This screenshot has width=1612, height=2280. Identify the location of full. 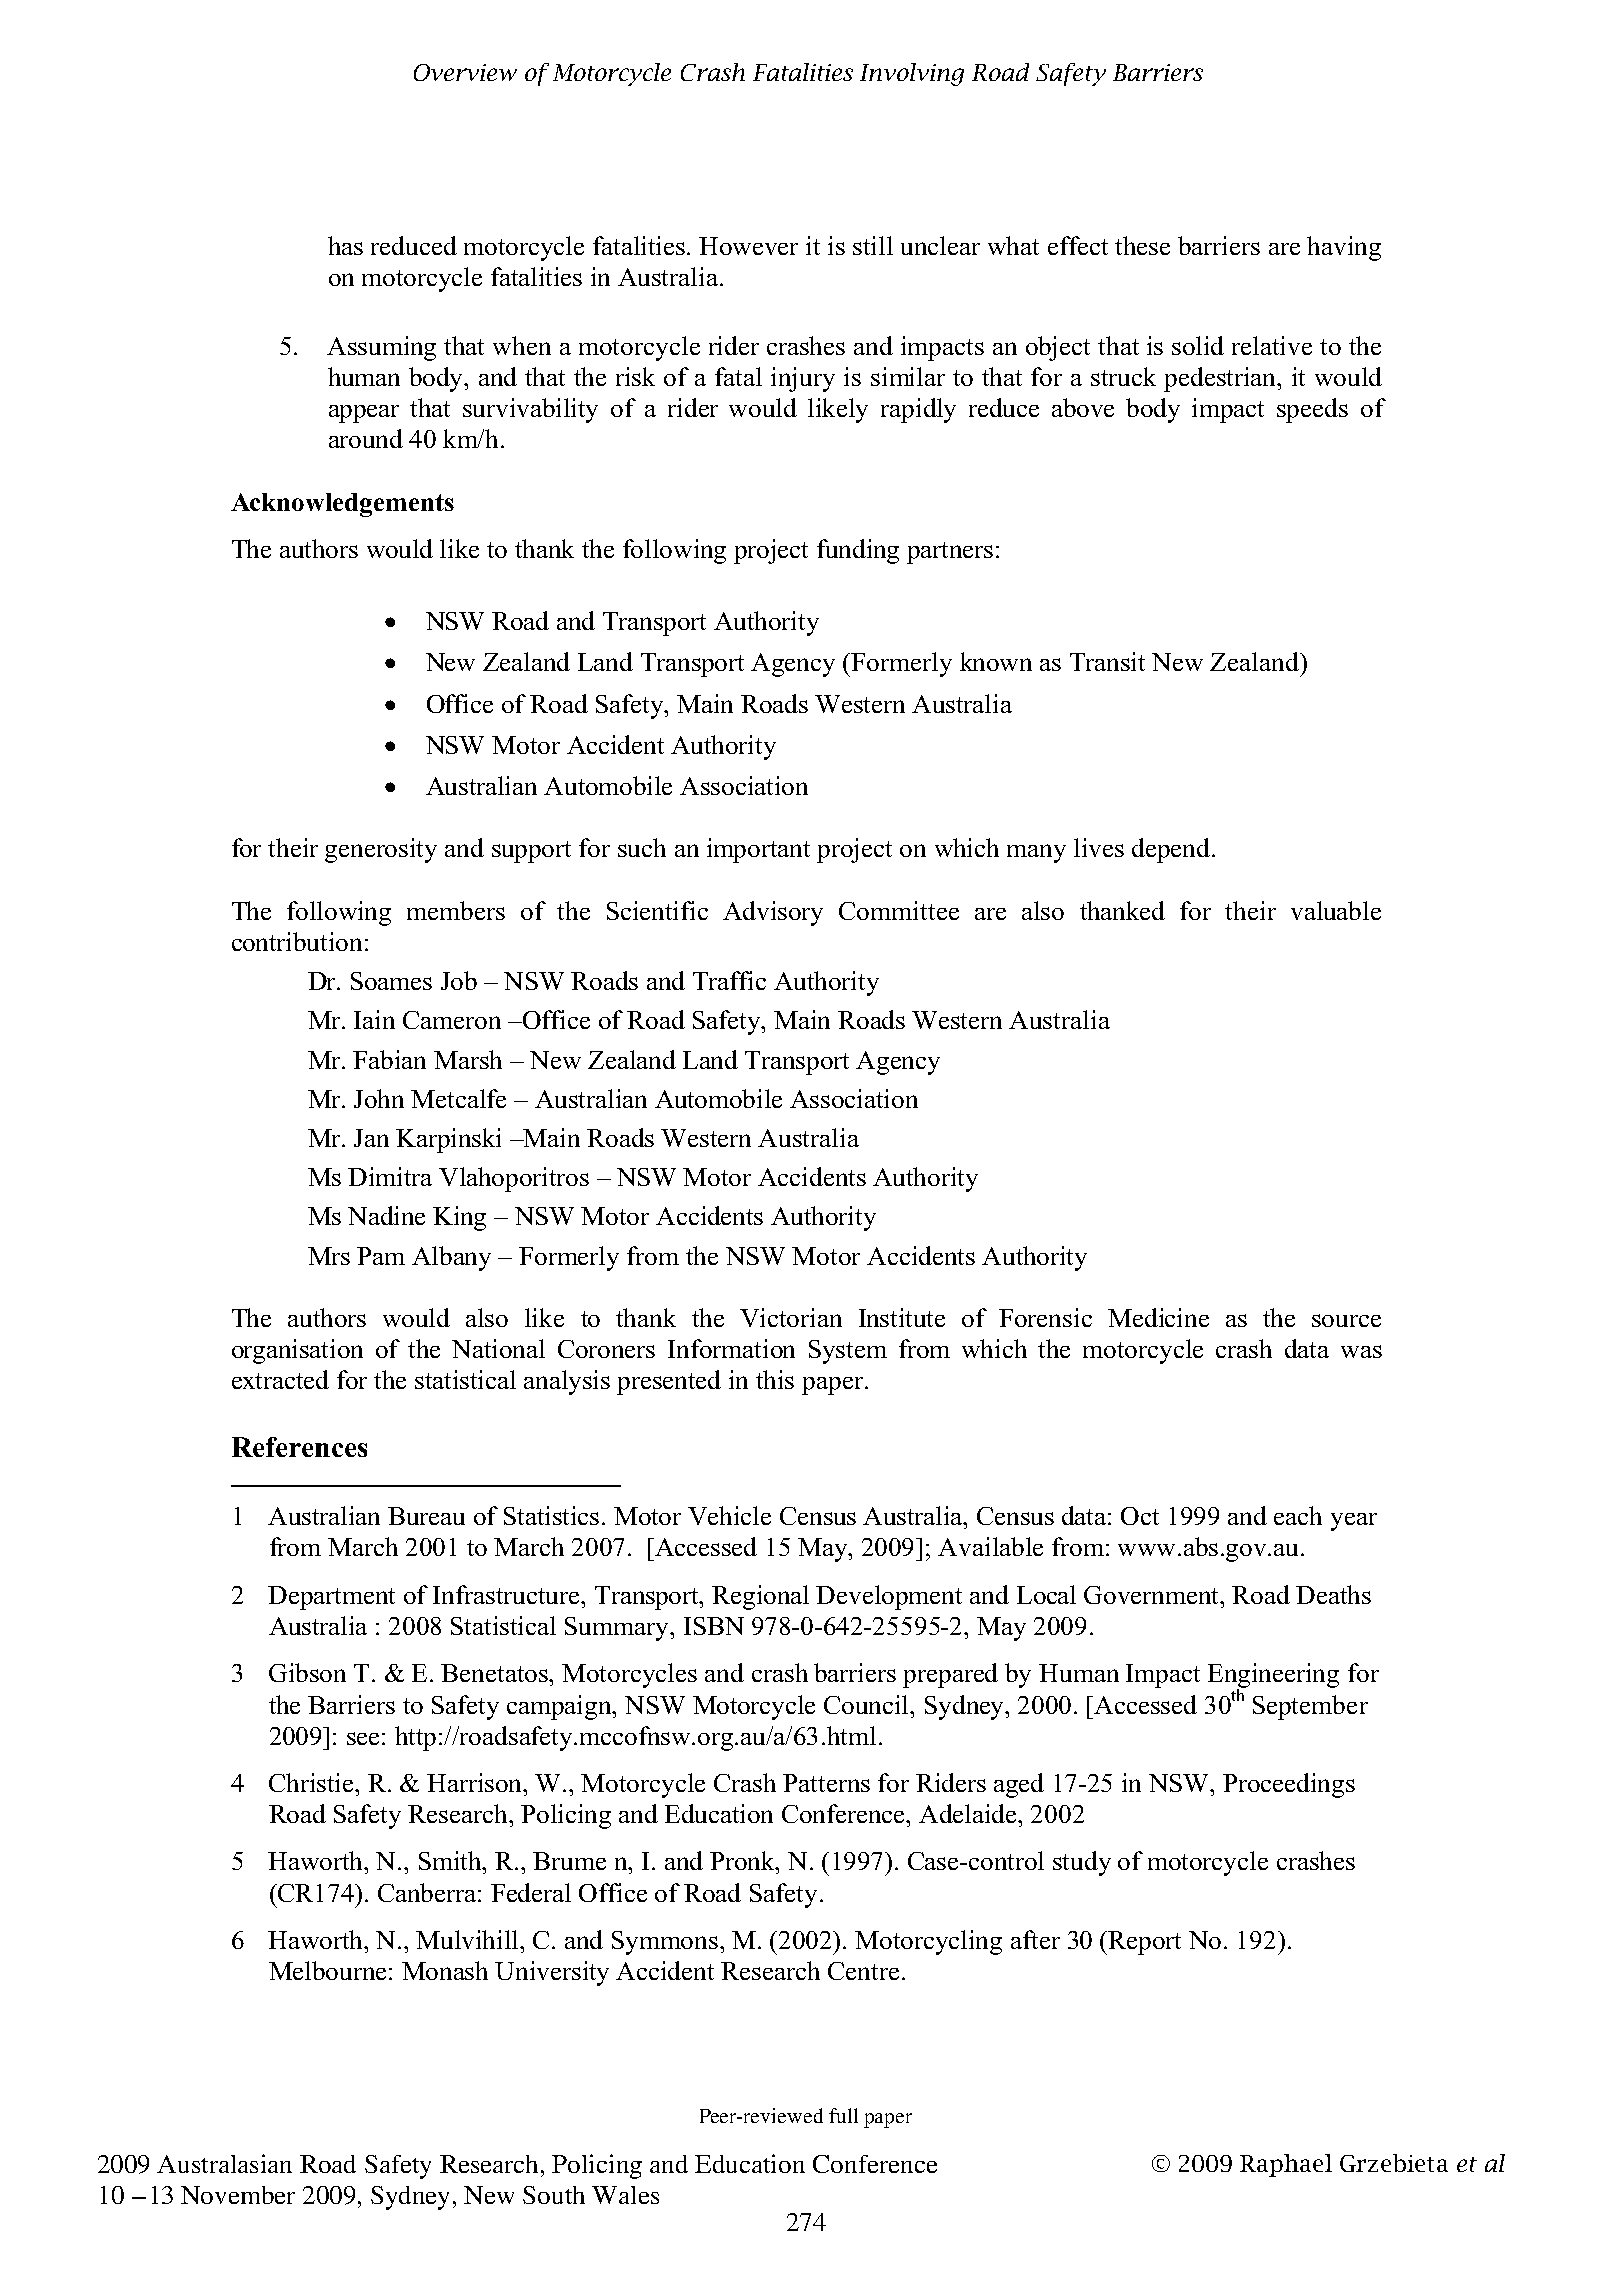
(843, 2115).
